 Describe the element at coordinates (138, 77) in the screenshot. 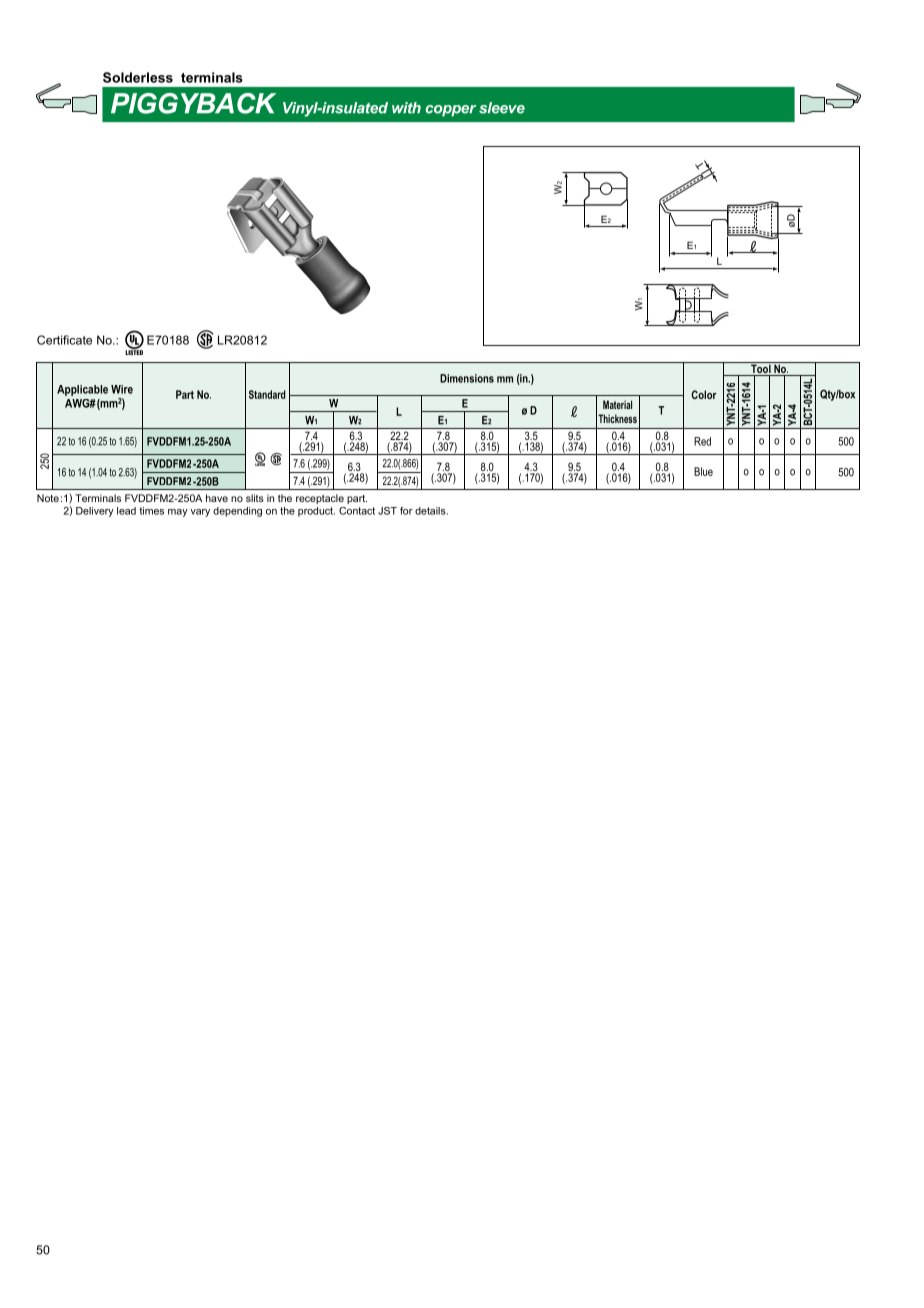

I see `Solderless` at that location.
